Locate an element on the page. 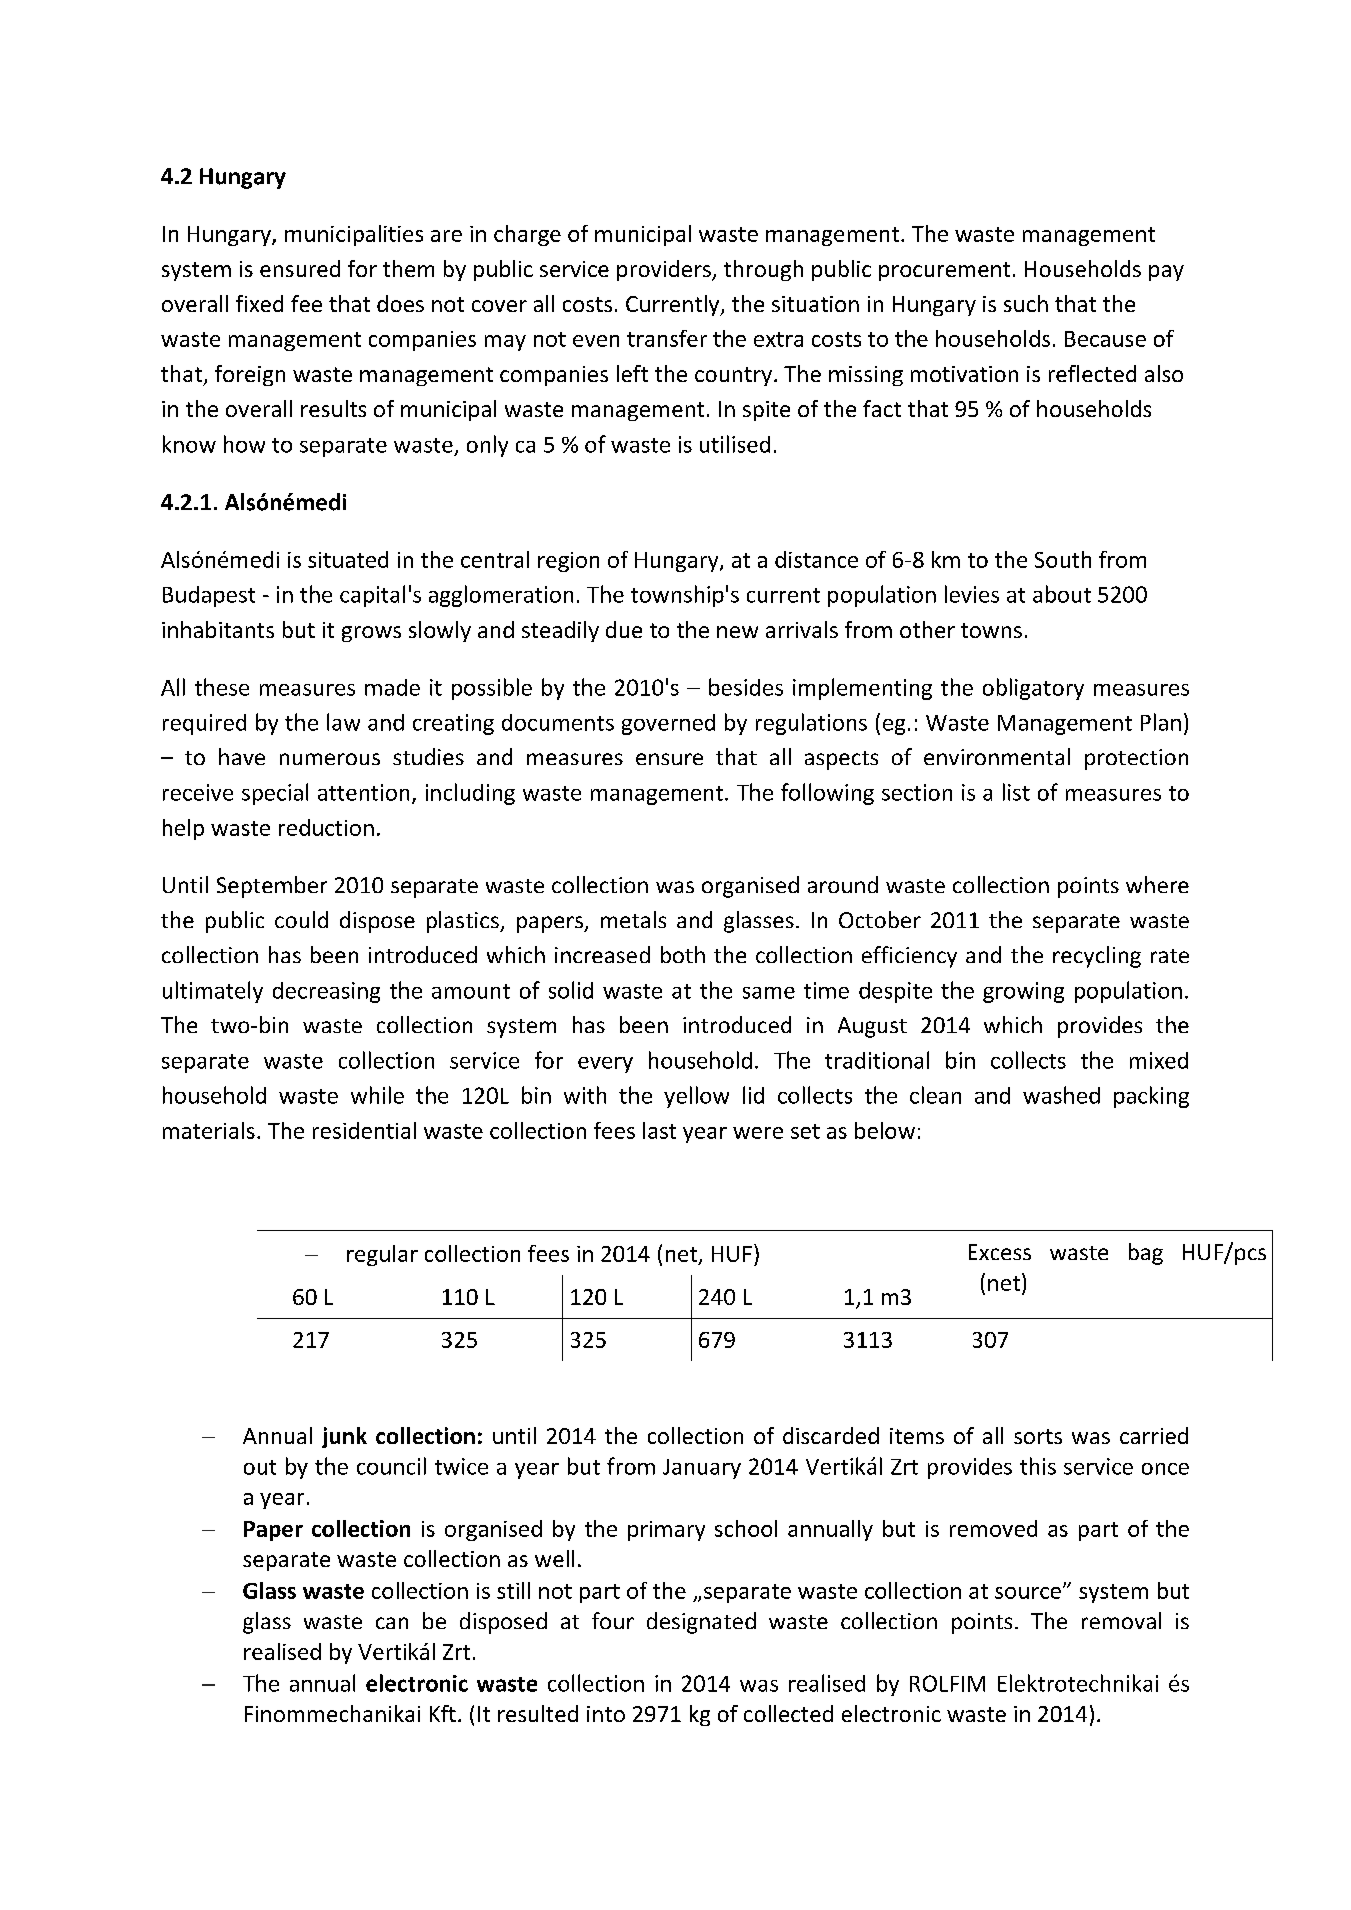 Image resolution: width=1351 pixels, height=1910 pixels. numerous is located at coordinates (330, 759).
